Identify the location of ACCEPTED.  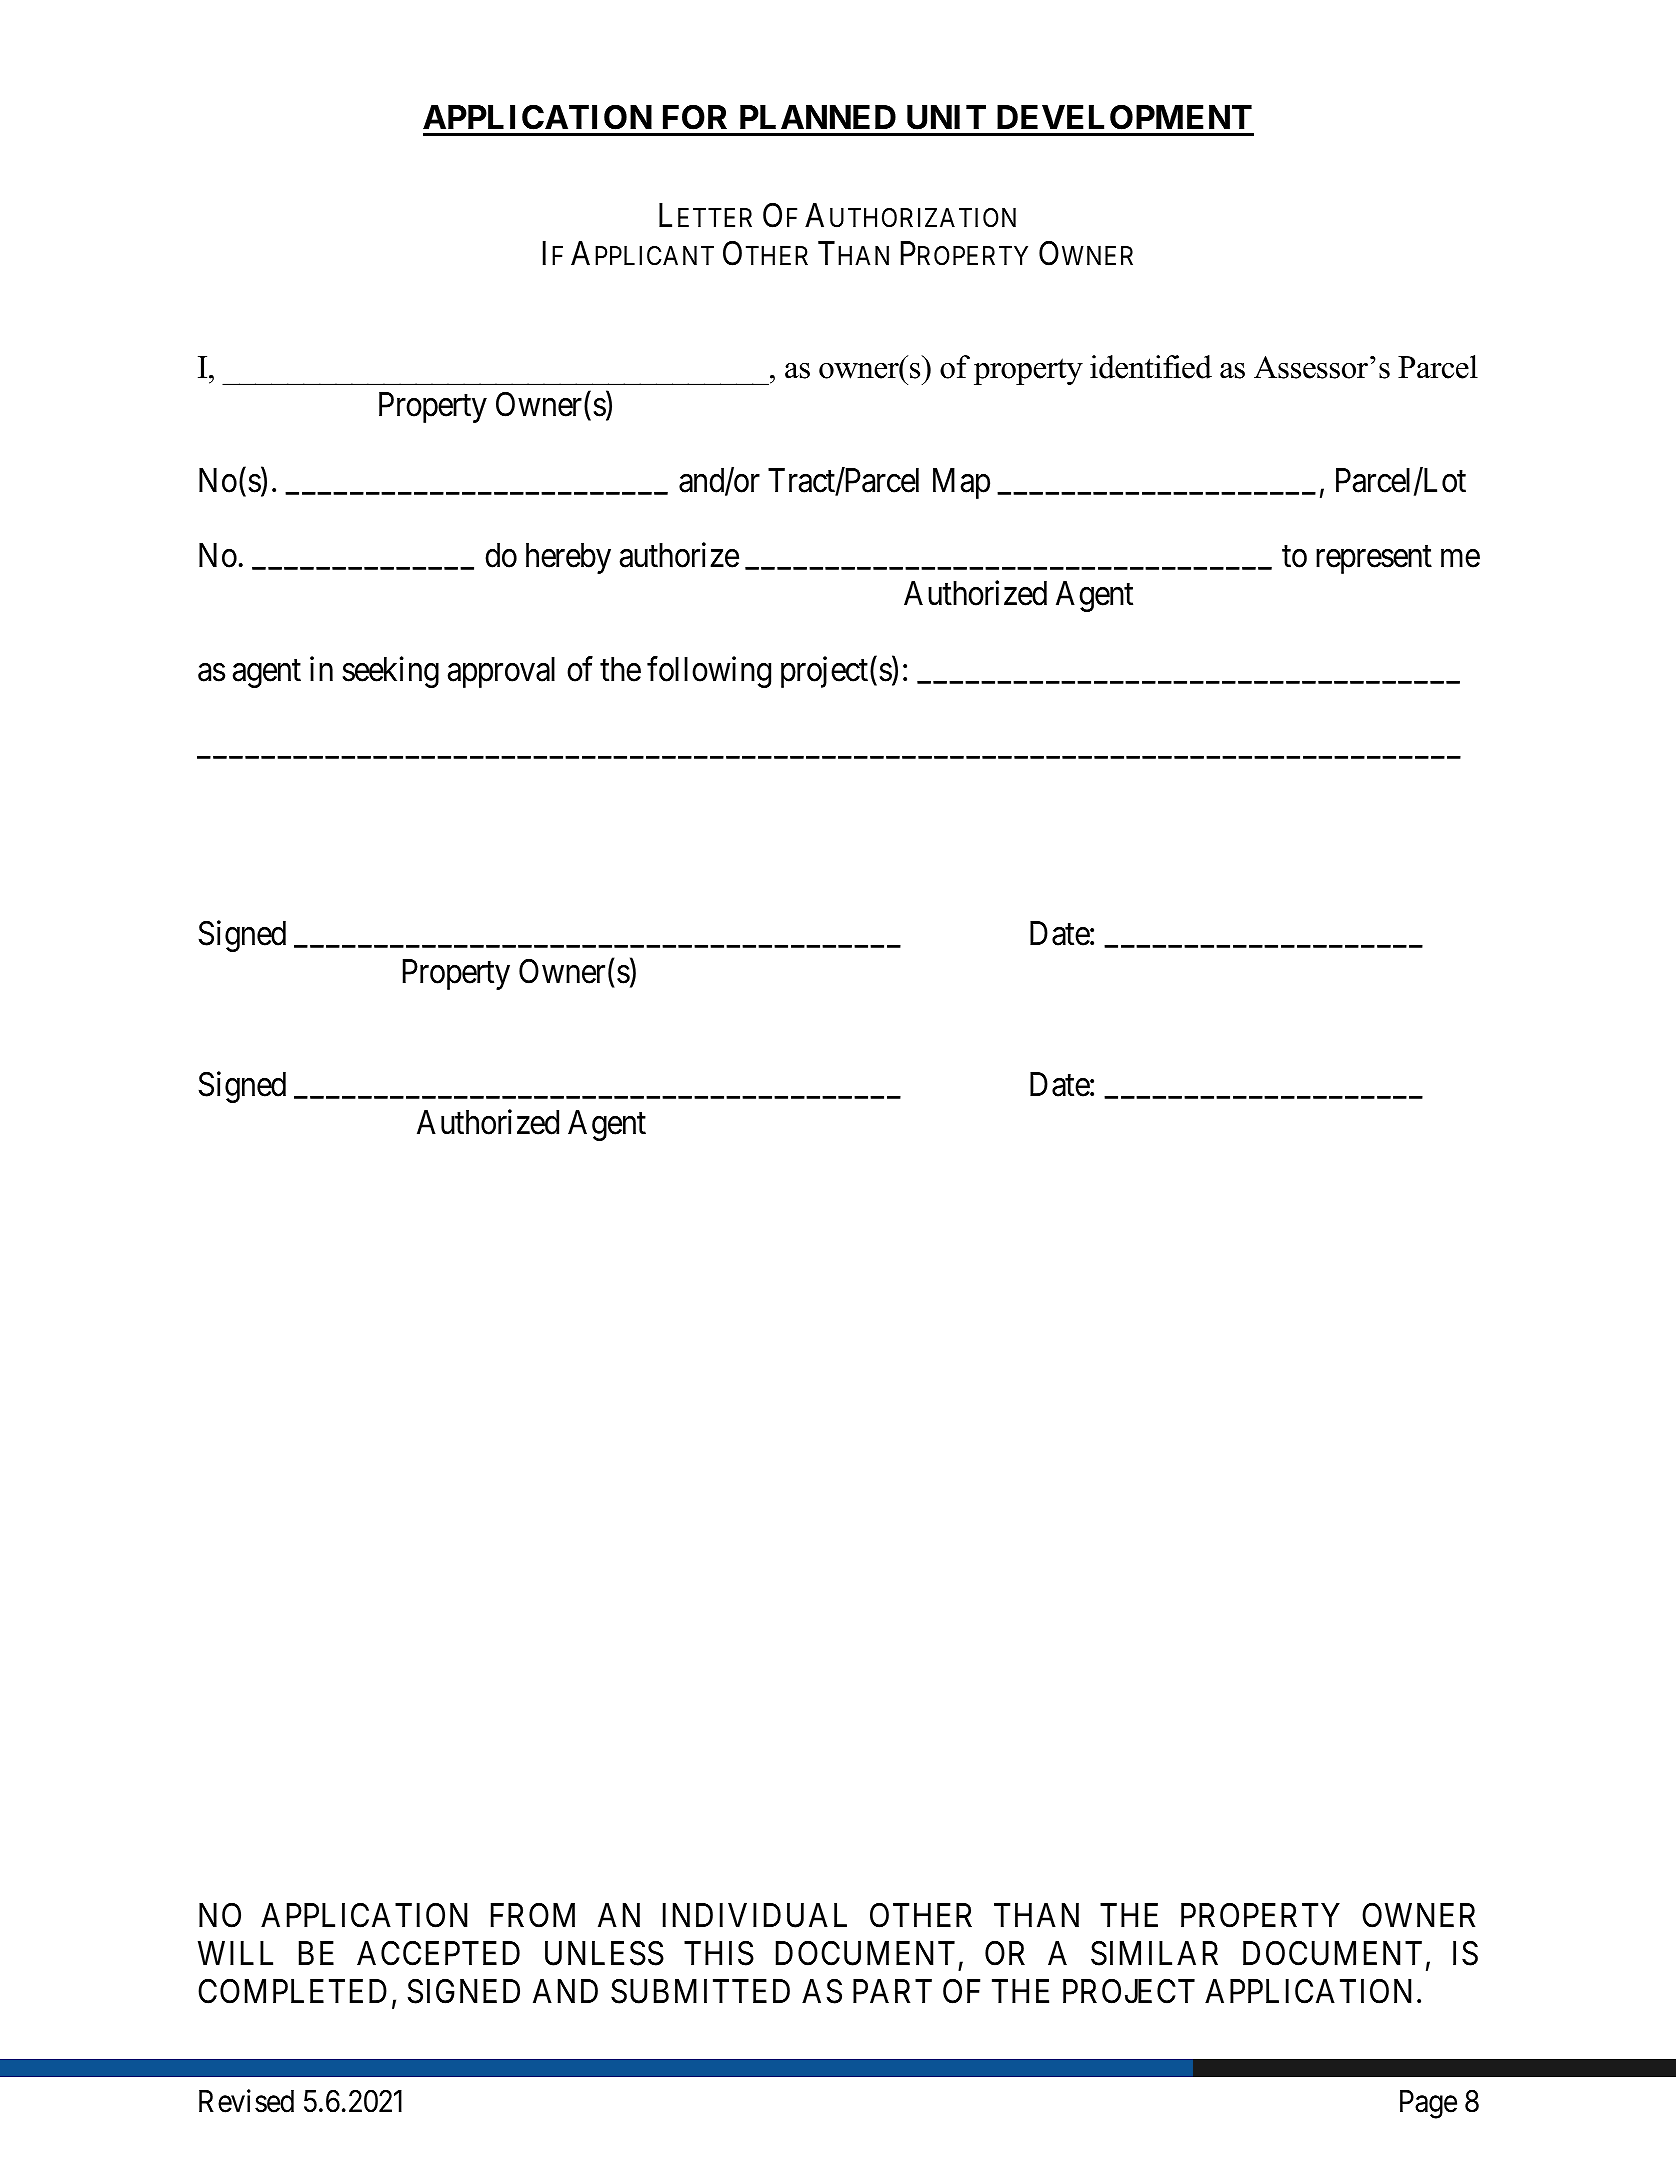
(438, 1953).
